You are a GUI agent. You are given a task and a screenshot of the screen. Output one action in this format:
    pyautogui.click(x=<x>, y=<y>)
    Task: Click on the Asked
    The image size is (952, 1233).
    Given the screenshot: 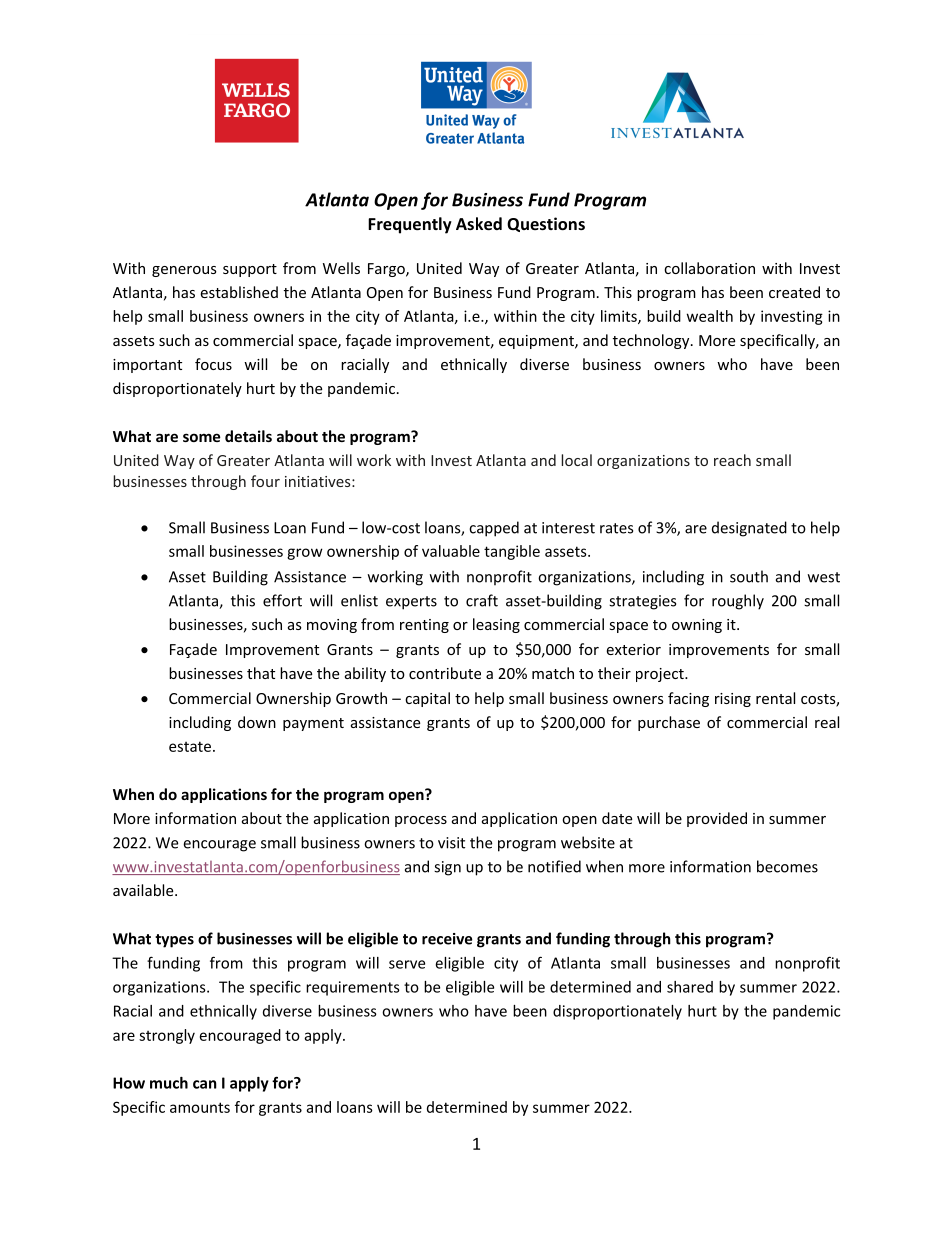 What is the action you would take?
    pyautogui.click(x=479, y=223)
